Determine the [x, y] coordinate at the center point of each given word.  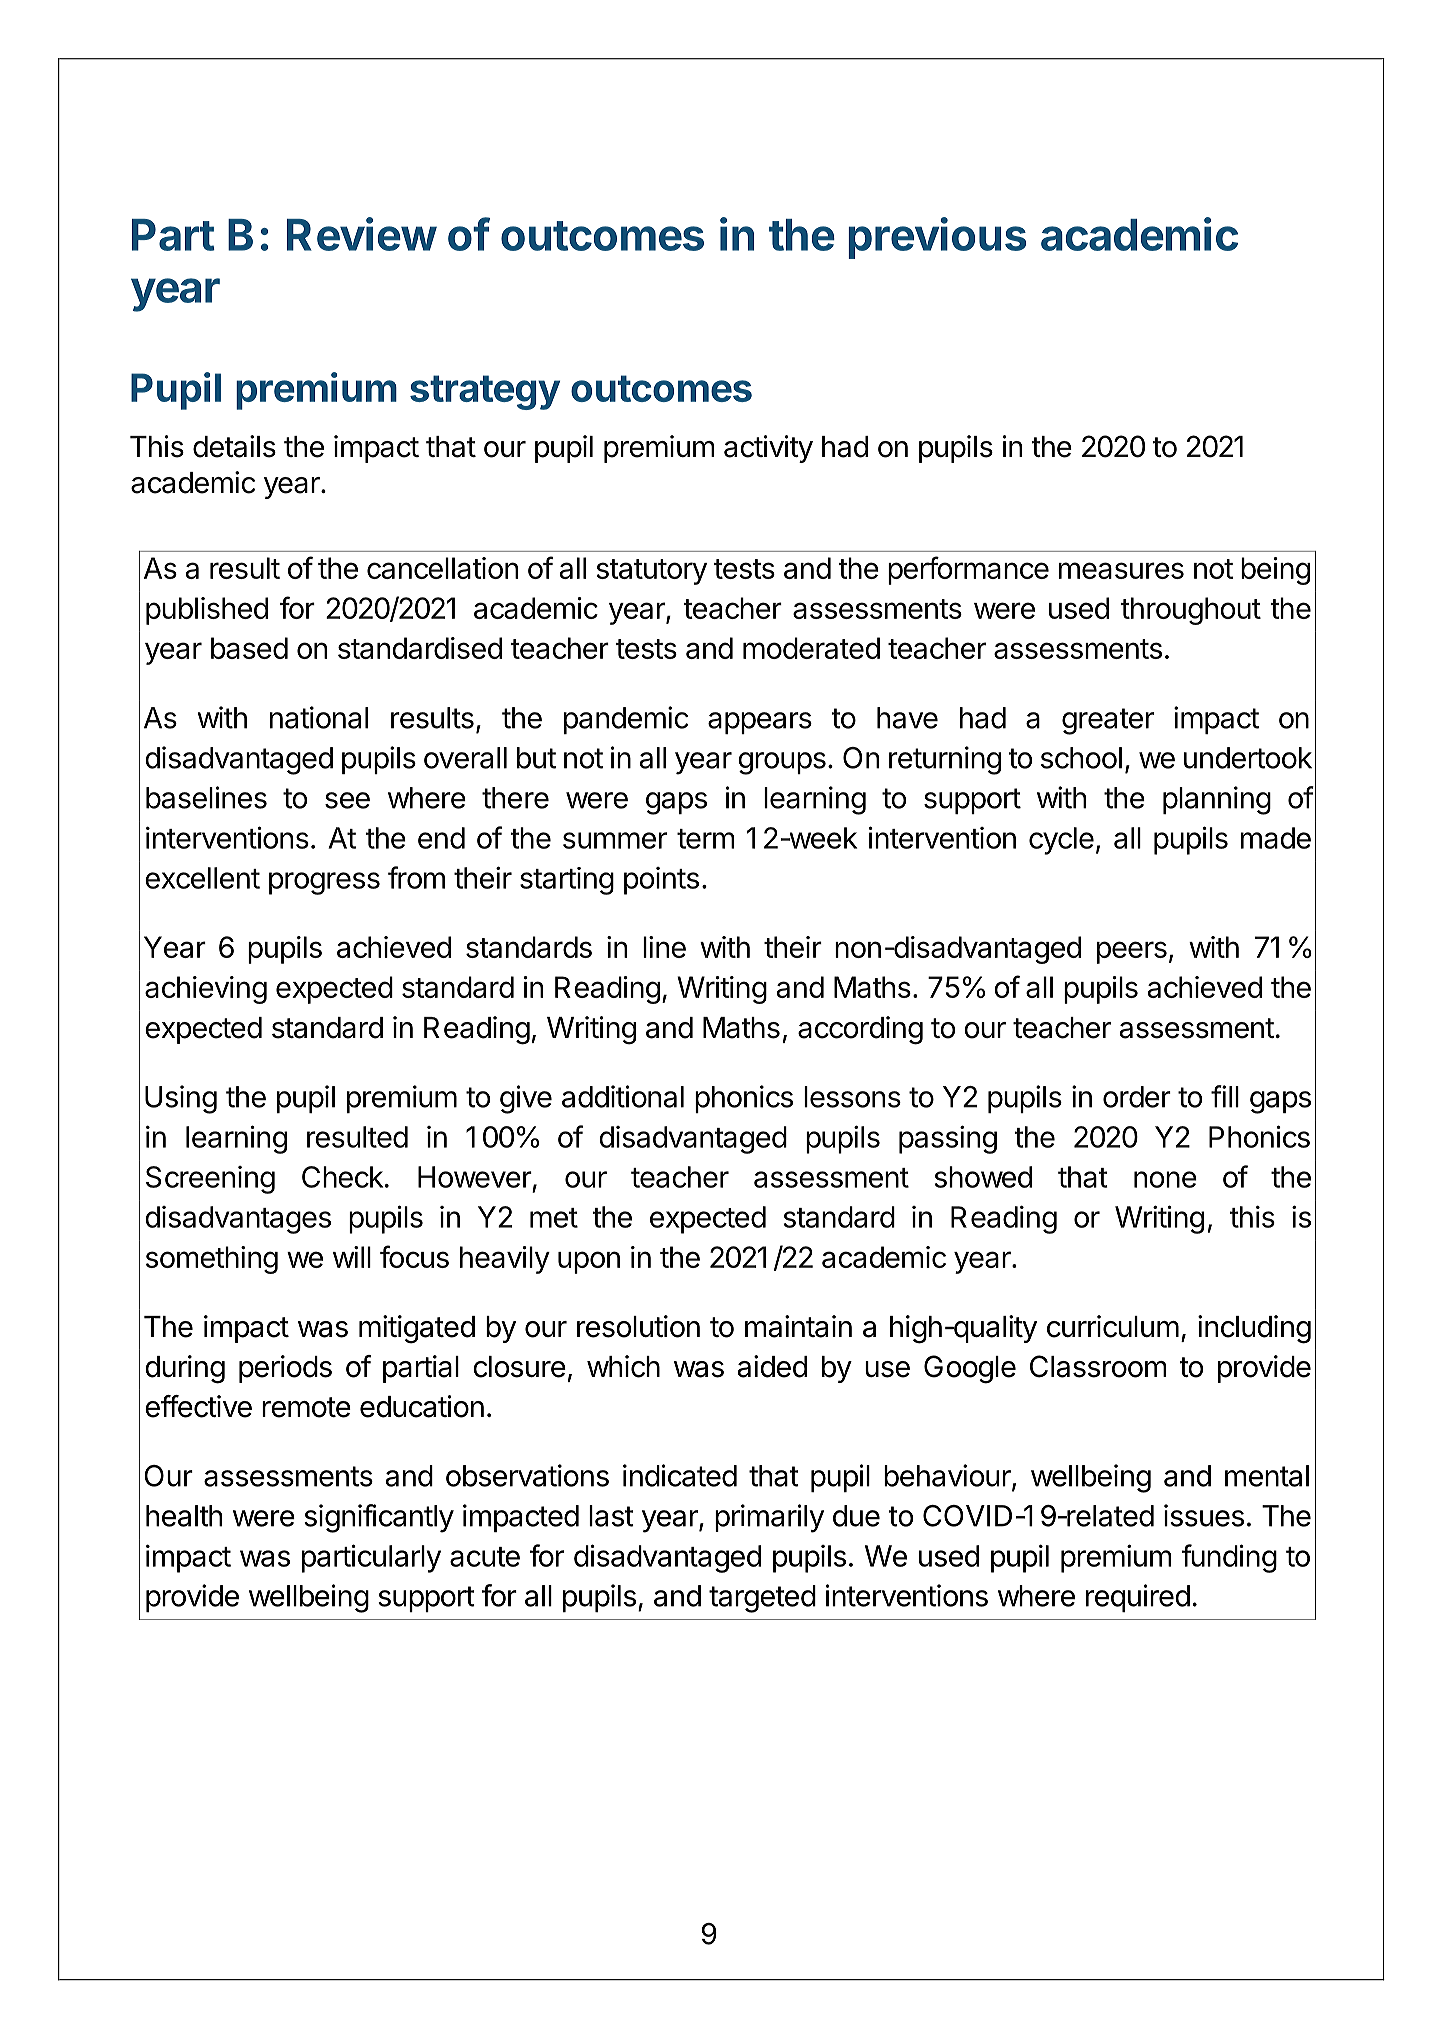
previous [937, 238]
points [661, 881]
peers [1132, 952]
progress [324, 883]
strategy [485, 392]
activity [768, 449]
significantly [379, 1518]
